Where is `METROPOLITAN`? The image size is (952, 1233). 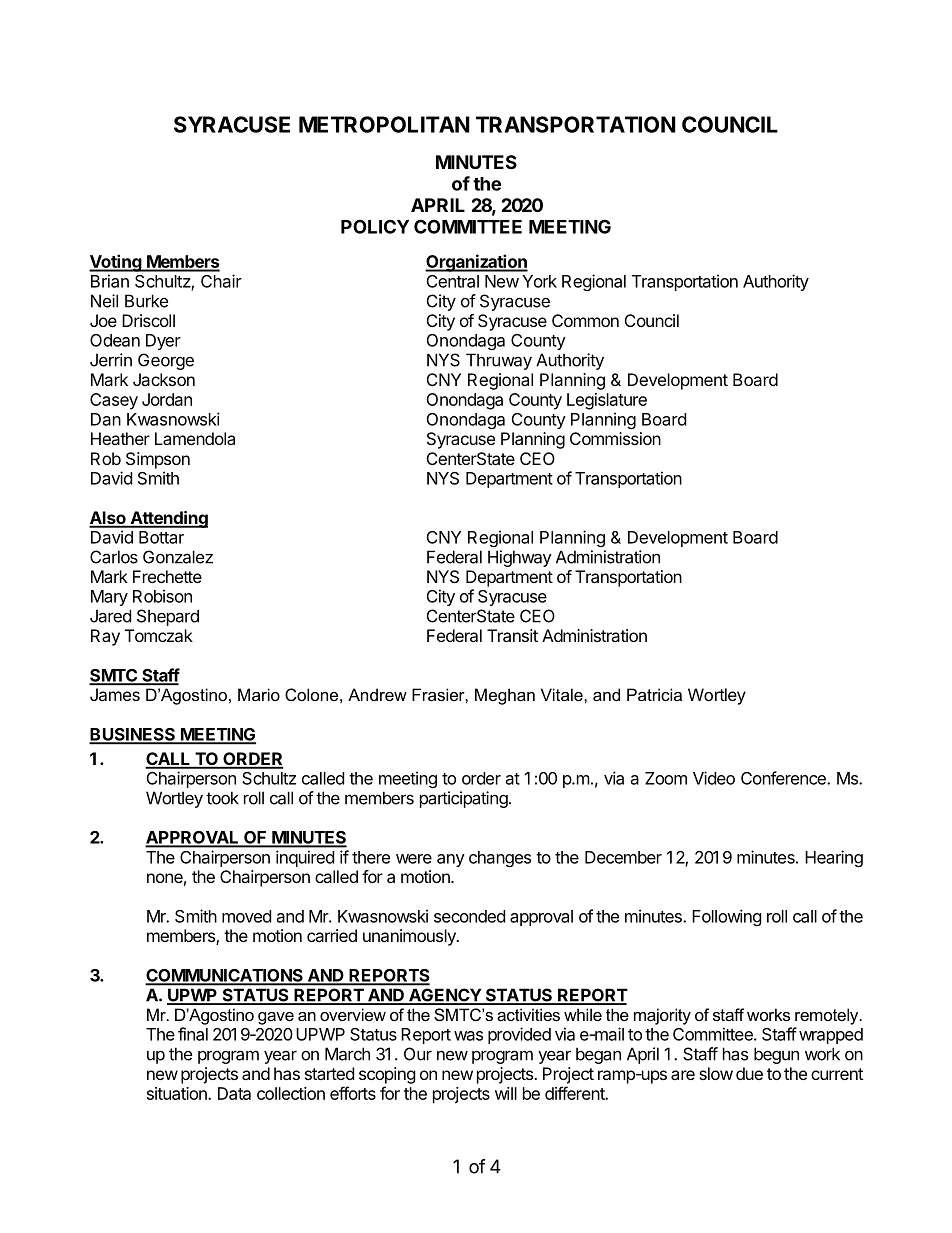 METROPOLITAN is located at coordinates (384, 124).
